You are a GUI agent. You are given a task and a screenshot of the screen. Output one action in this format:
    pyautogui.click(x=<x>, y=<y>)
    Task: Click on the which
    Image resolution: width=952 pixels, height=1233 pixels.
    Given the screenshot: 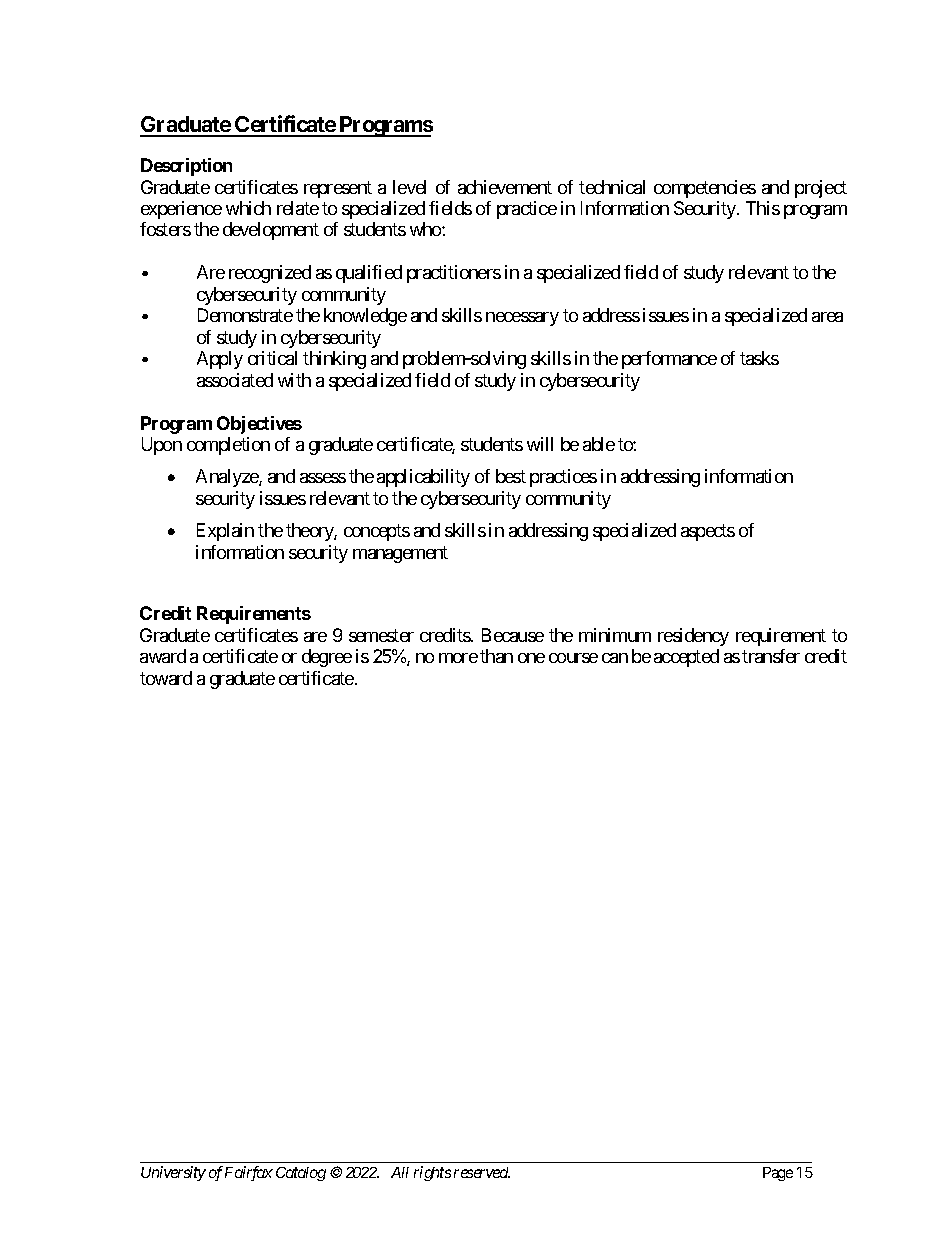 What is the action you would take?
    pyautogui.click(x=248, y=208)
